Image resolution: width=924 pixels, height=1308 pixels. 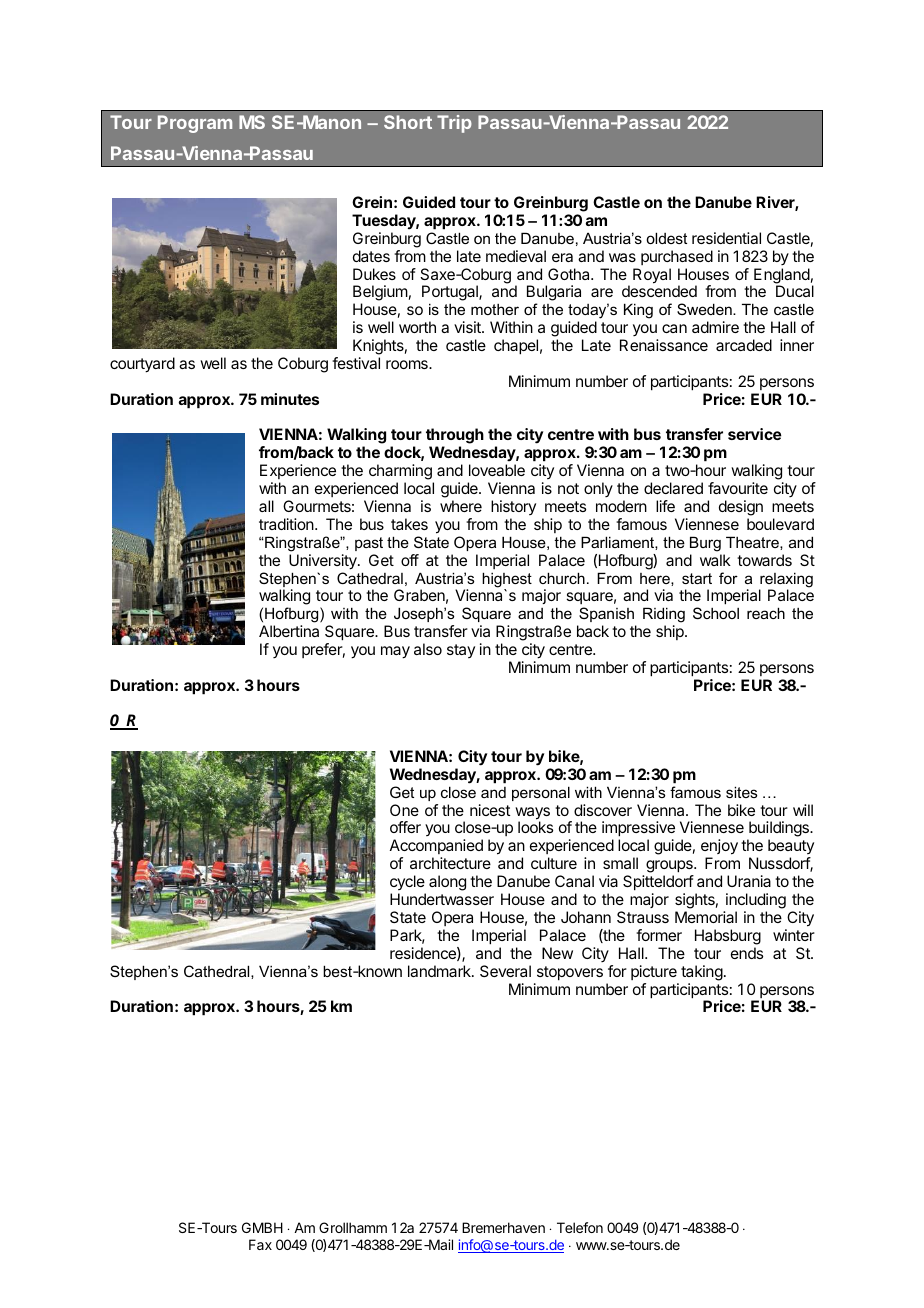 I want to click on stay, so click(x=461, y=651).
